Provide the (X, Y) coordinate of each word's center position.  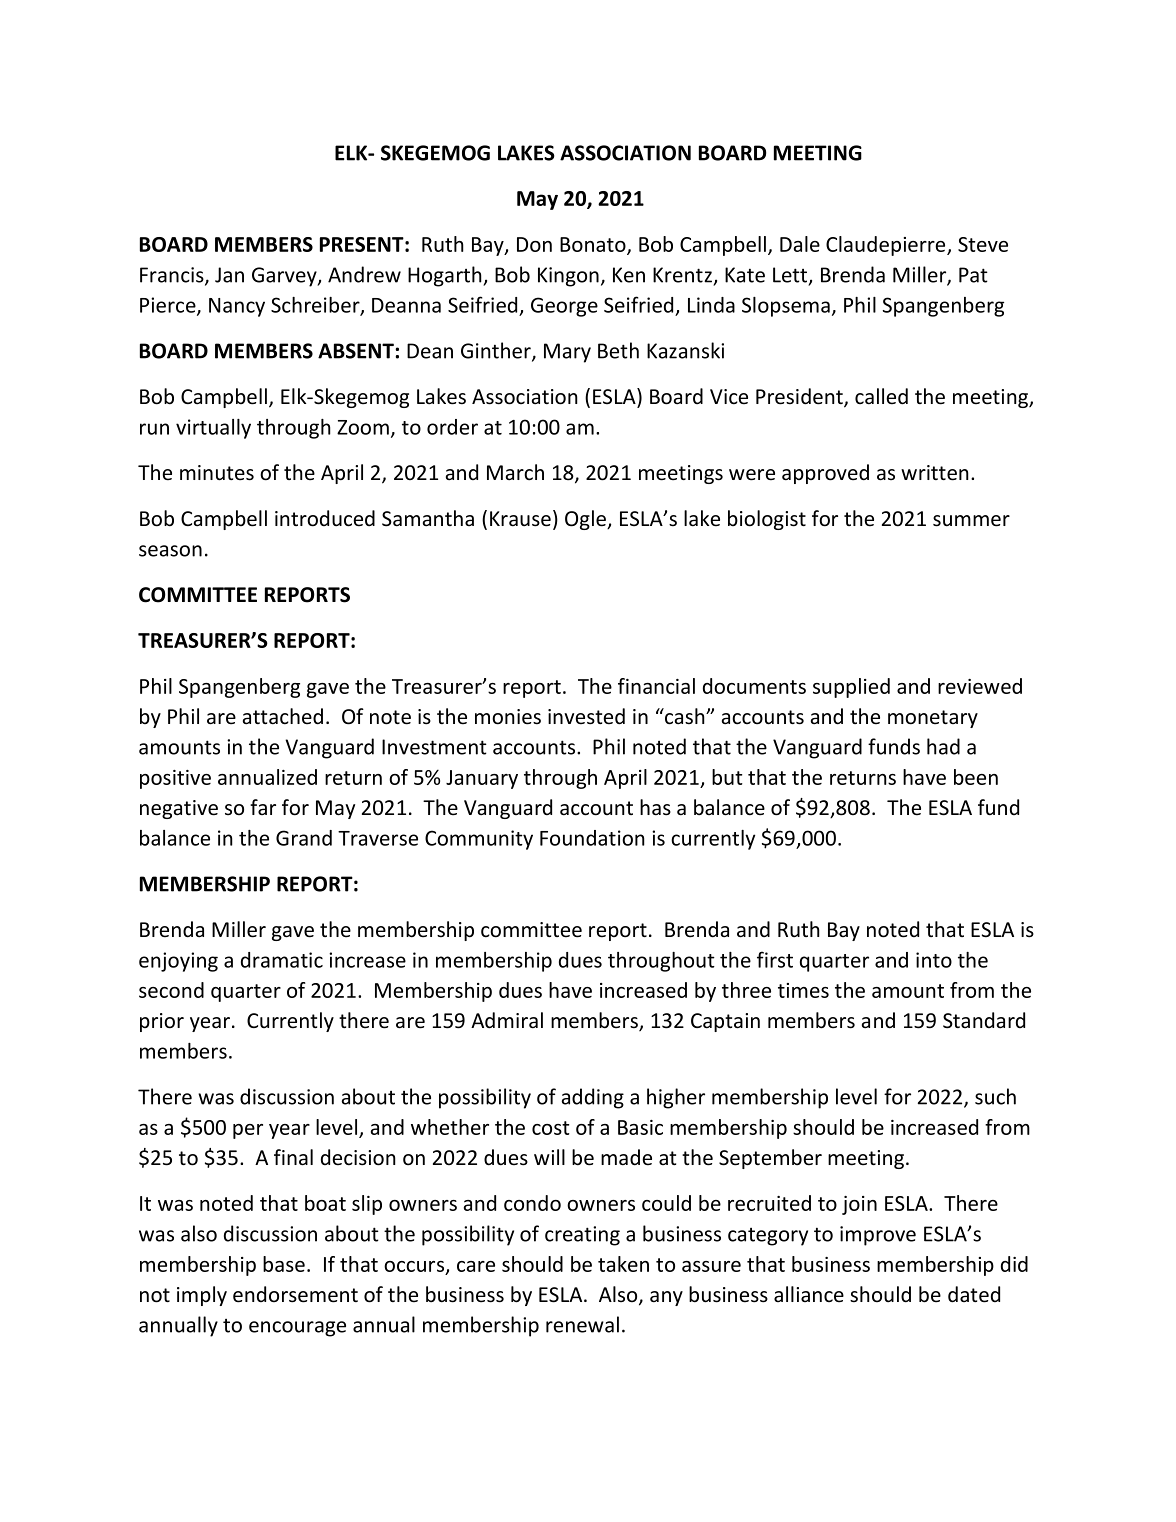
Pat (973, 275)
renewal (582, 1324)
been (976, 777)
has (655, 807)
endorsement (295, 1294)
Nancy (237, 307)
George (564, 307)
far (263, 807)
